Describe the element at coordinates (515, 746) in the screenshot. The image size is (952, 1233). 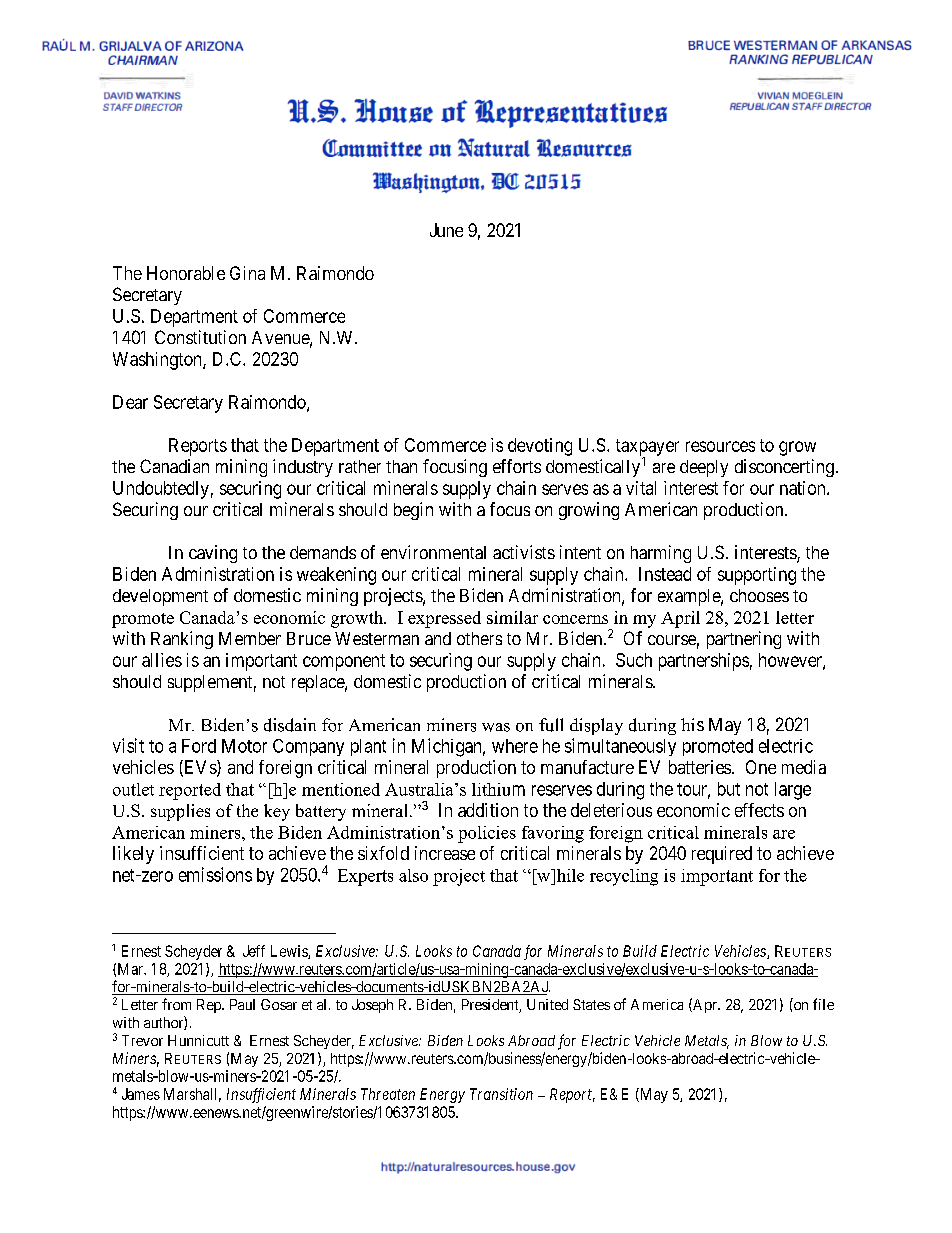
I see `where` at that location.
